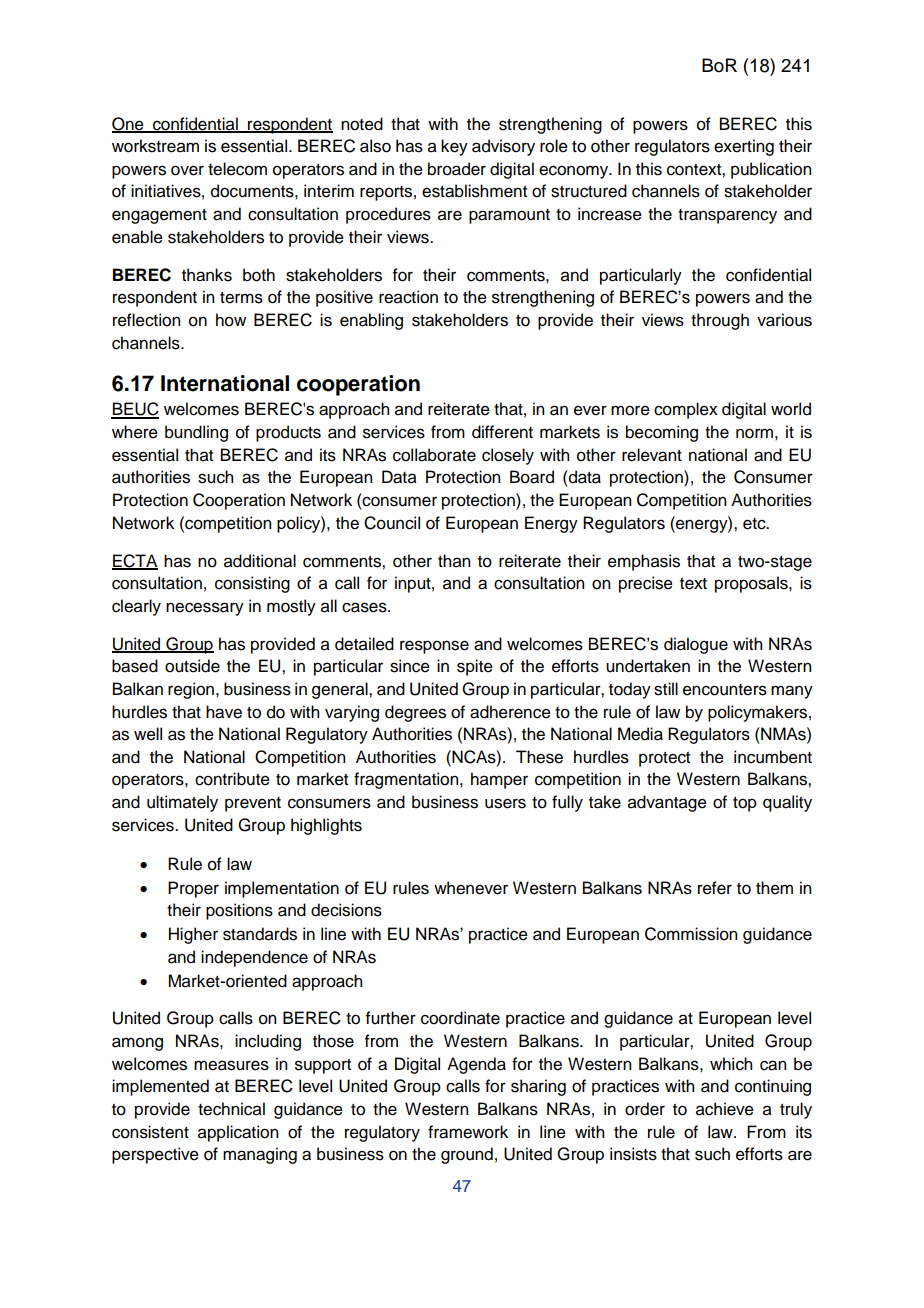  Describe the element at coordinates (468, 1132) in the document. I see `framework` at that location.
